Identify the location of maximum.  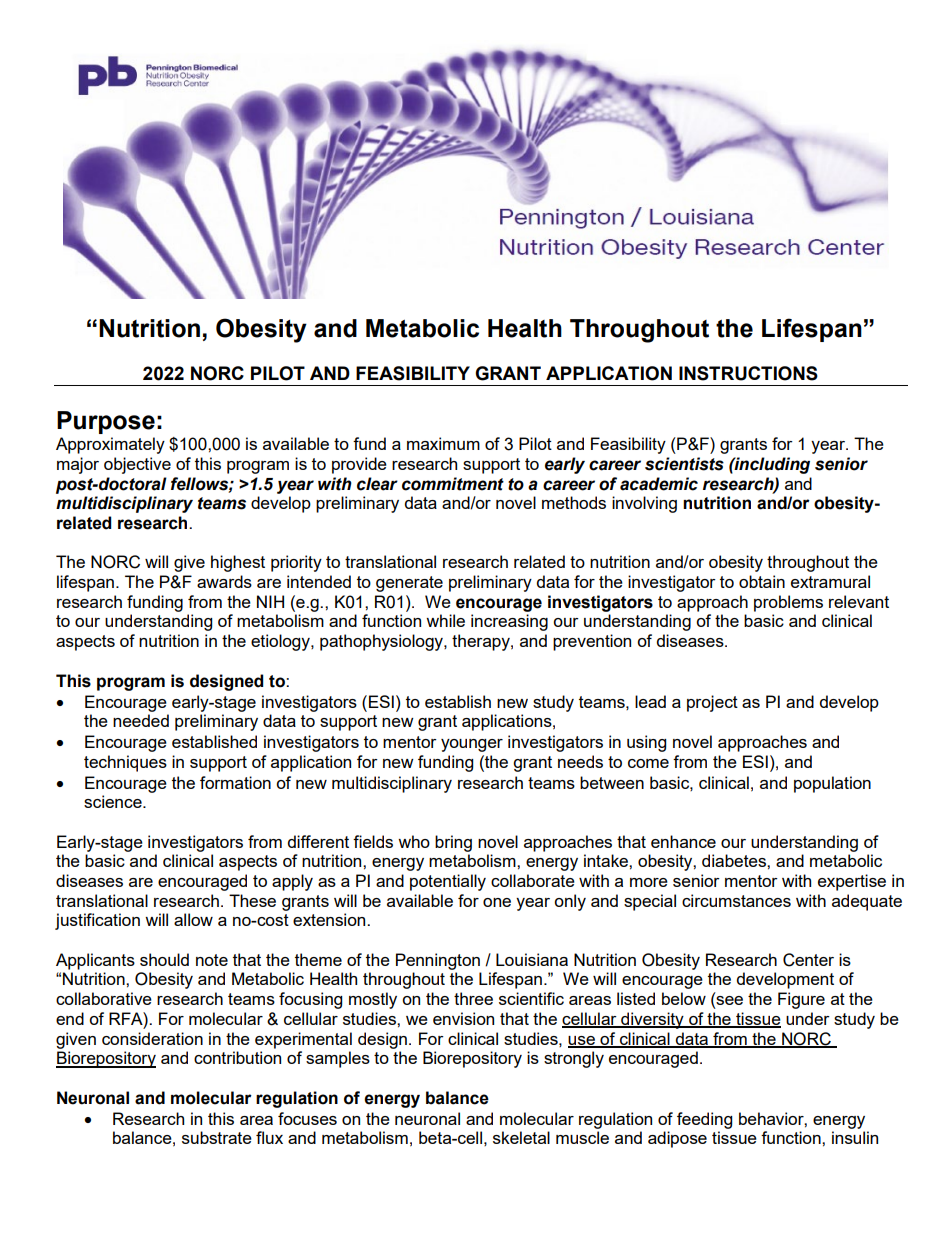
(443, 443).
